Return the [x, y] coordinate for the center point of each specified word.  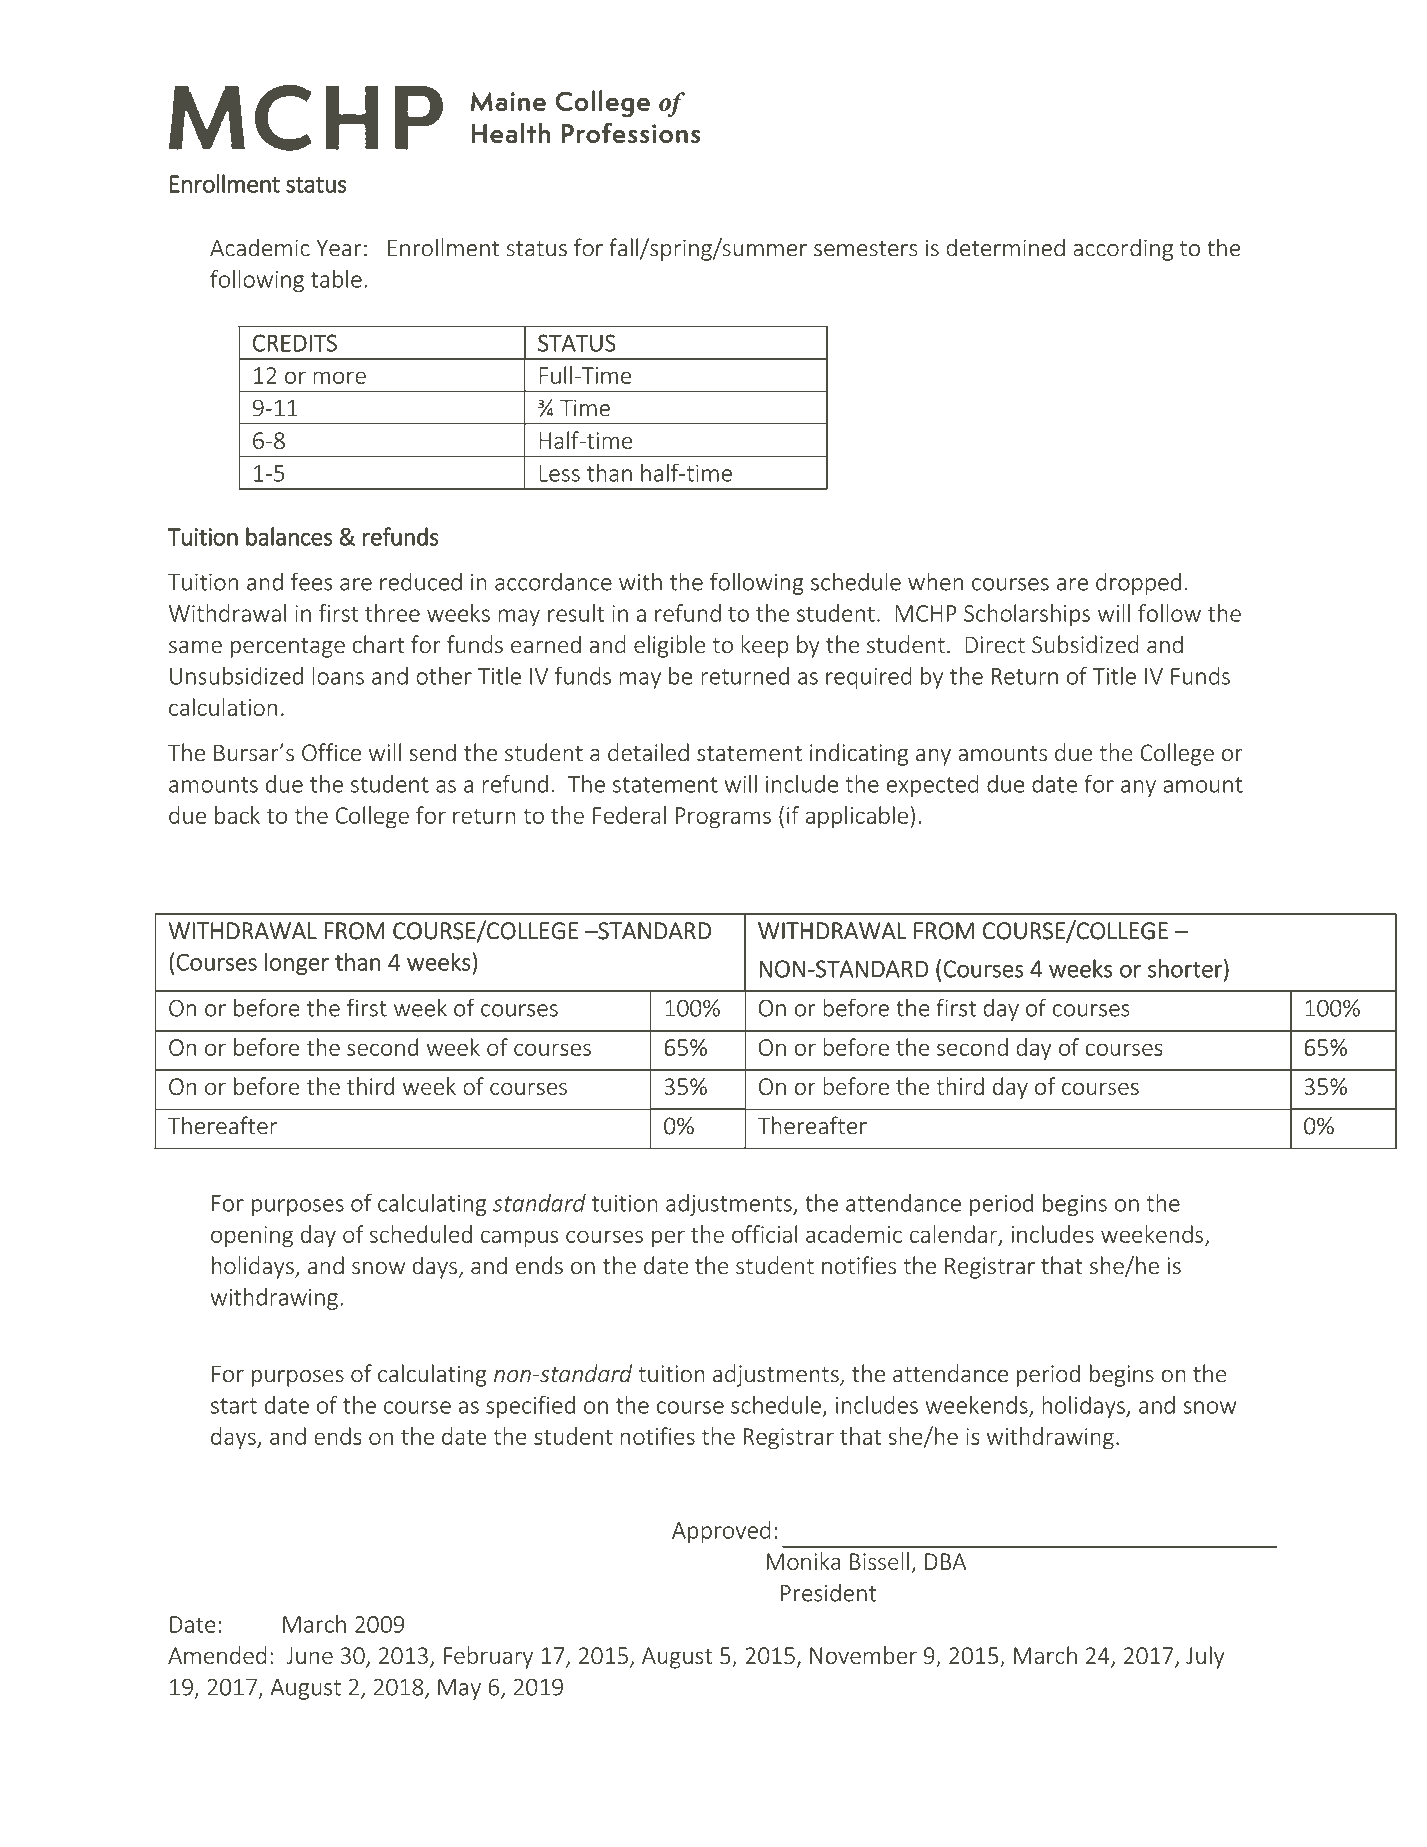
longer [297, 964]
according [1123, 249]
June [309, 1655]
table [336, 279]
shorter [1186, 968]
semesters [866, 249]
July [1205, 1657]
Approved [721, 1532]
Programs [723, 818]
